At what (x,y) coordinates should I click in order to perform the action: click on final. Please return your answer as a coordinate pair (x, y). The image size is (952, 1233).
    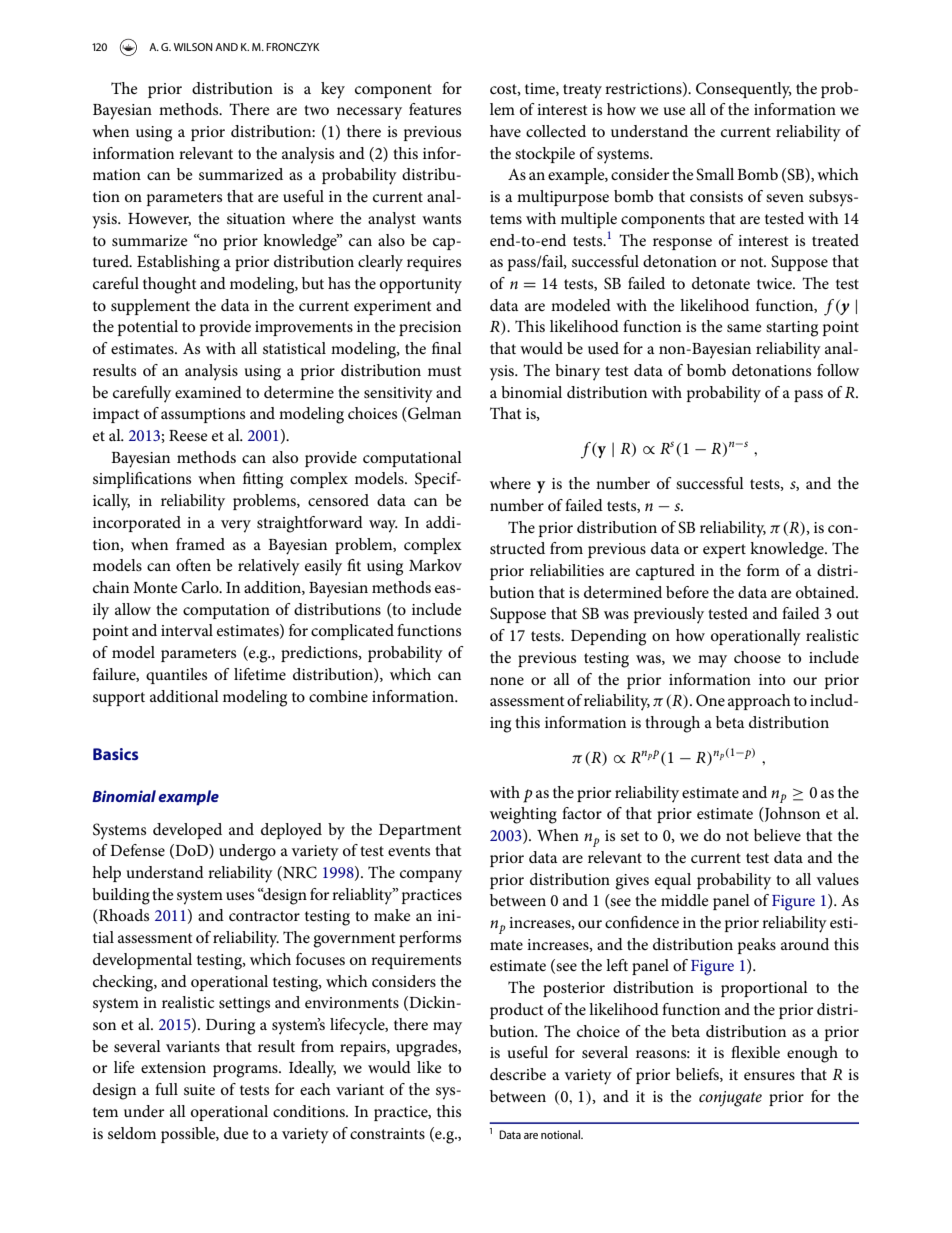
    Looking at the image, I should click on (447, 348).
